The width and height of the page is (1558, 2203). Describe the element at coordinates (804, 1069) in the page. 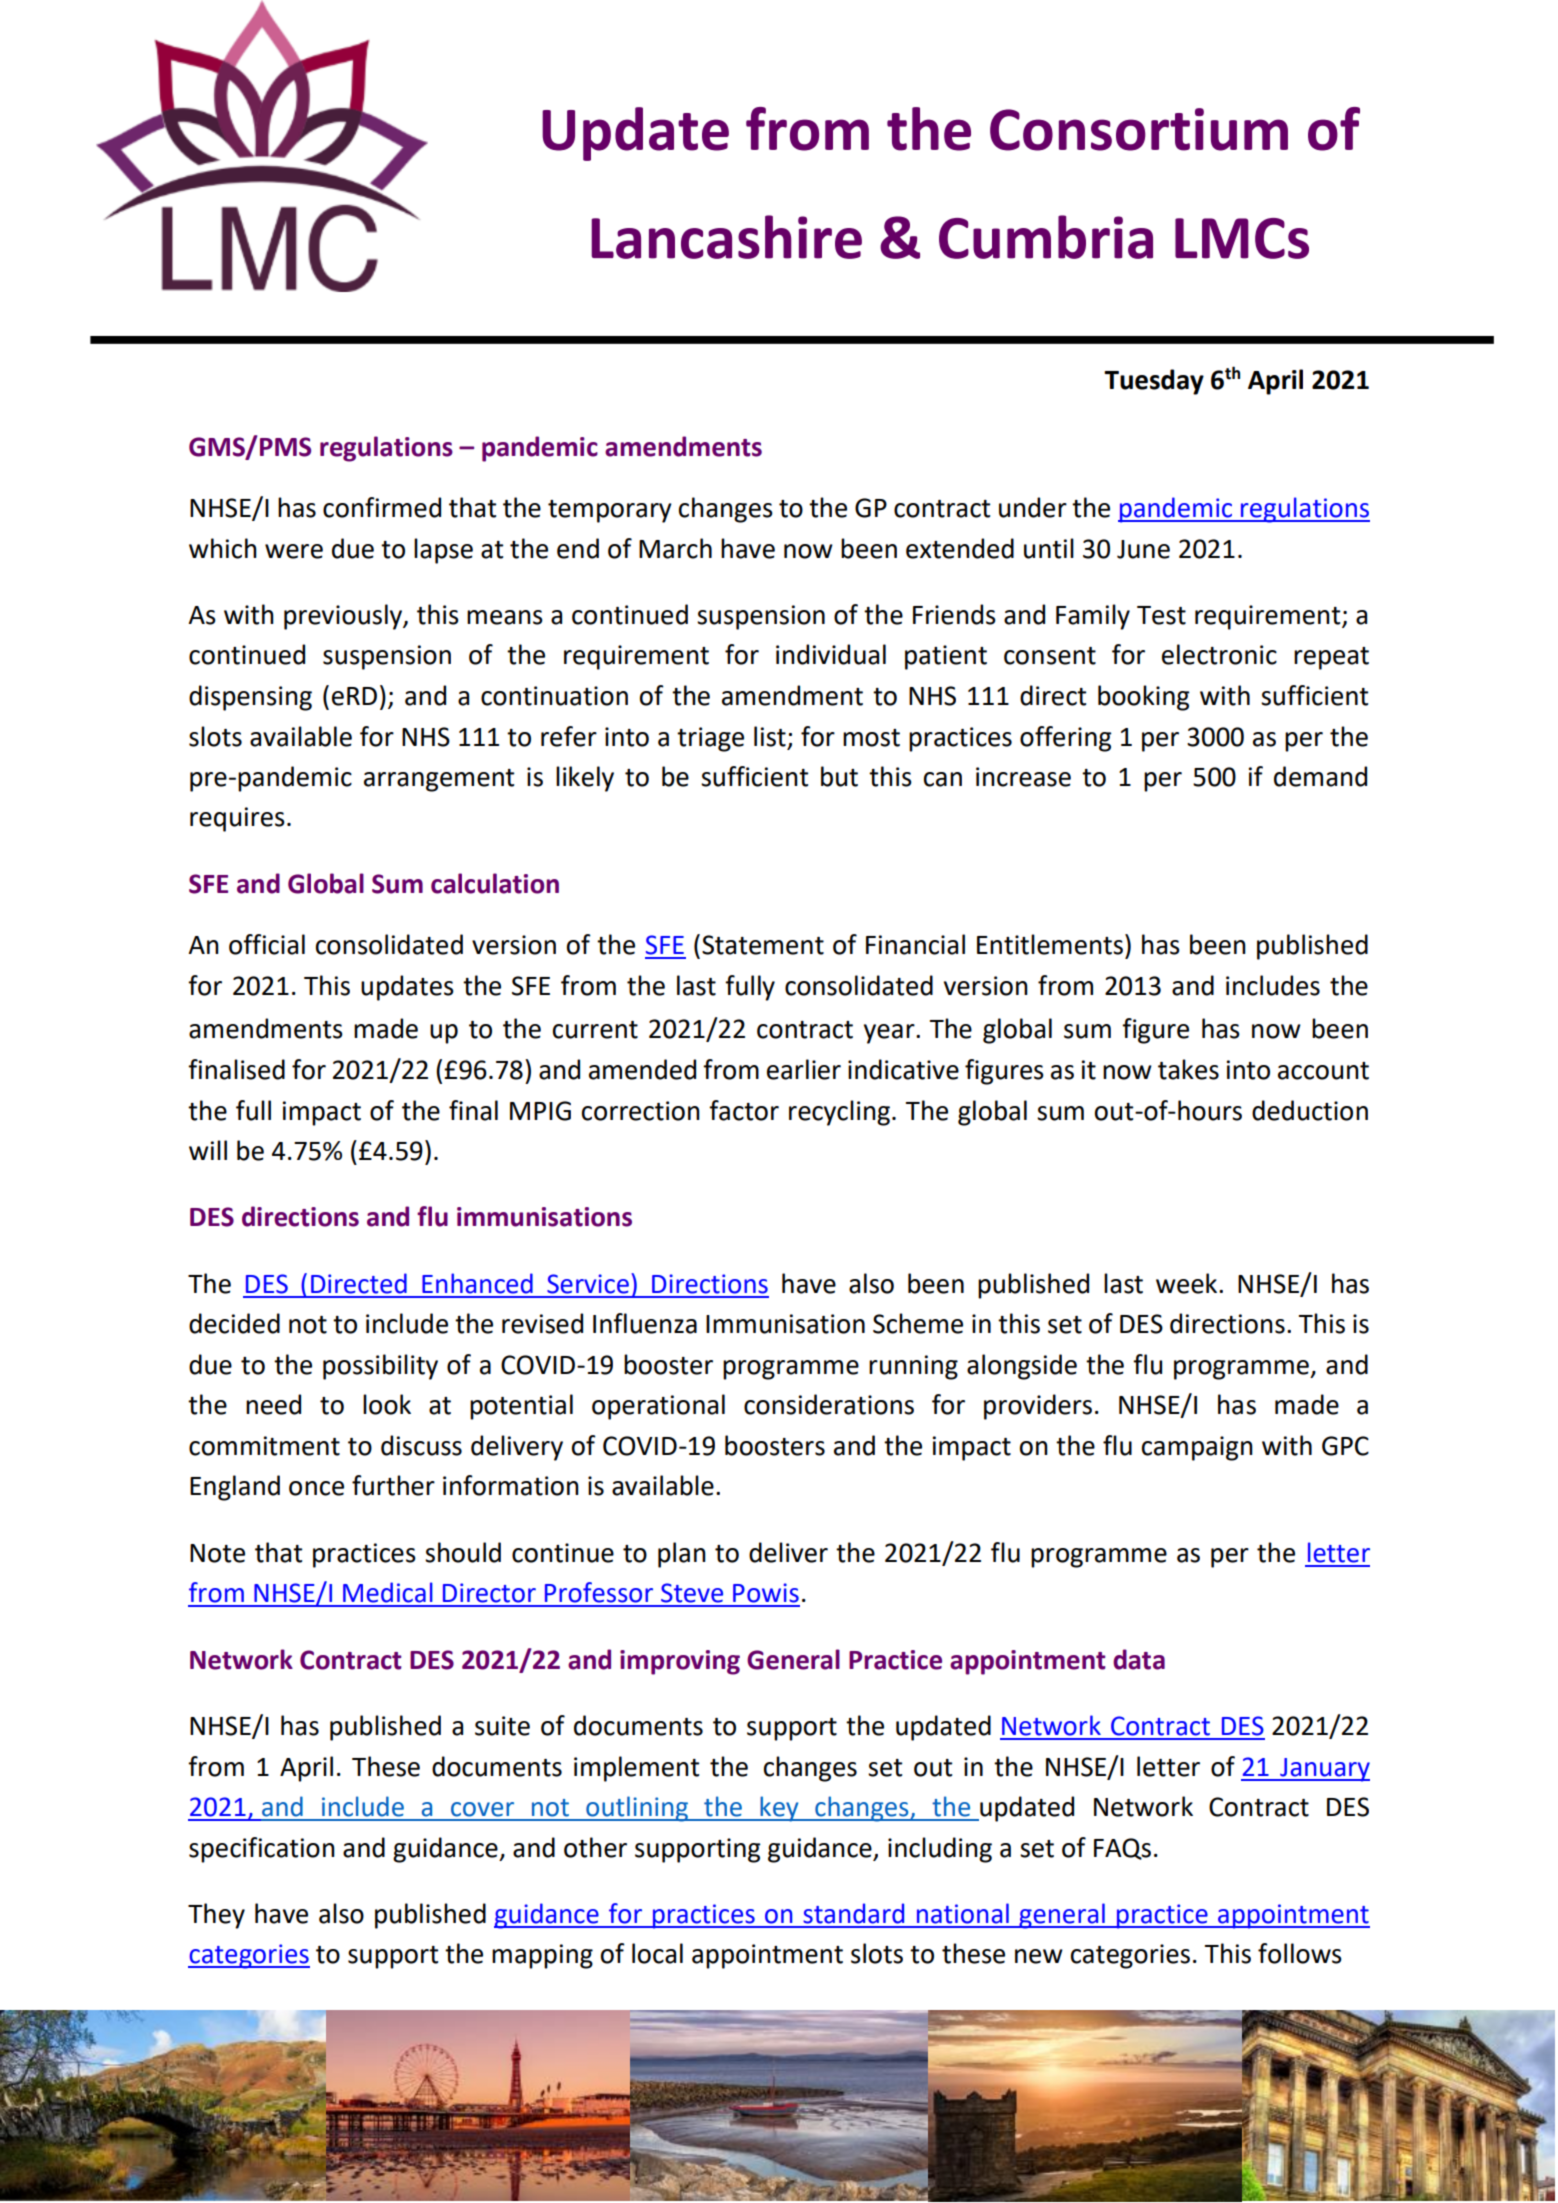

I see `earlier` at that location.
